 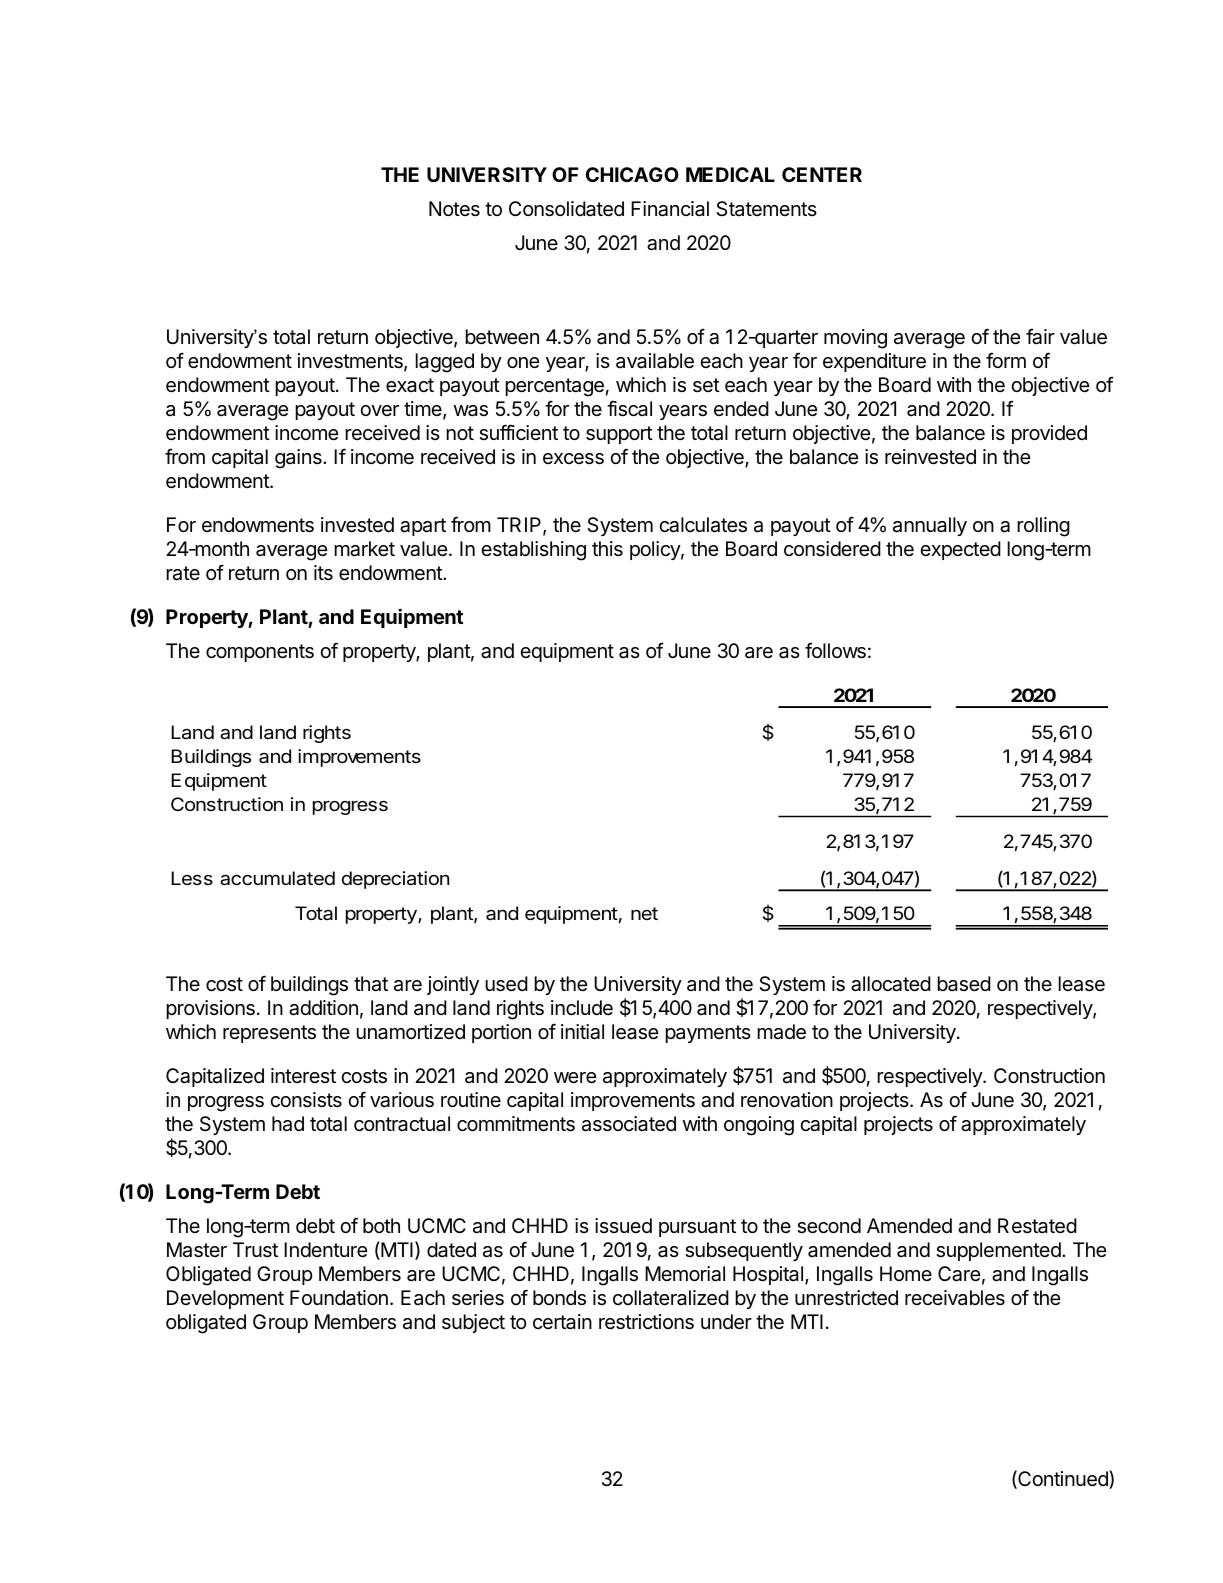 What do you see at coordinates (835, 650) in the image?
I see `follows` at bounding box center [835, 650].
